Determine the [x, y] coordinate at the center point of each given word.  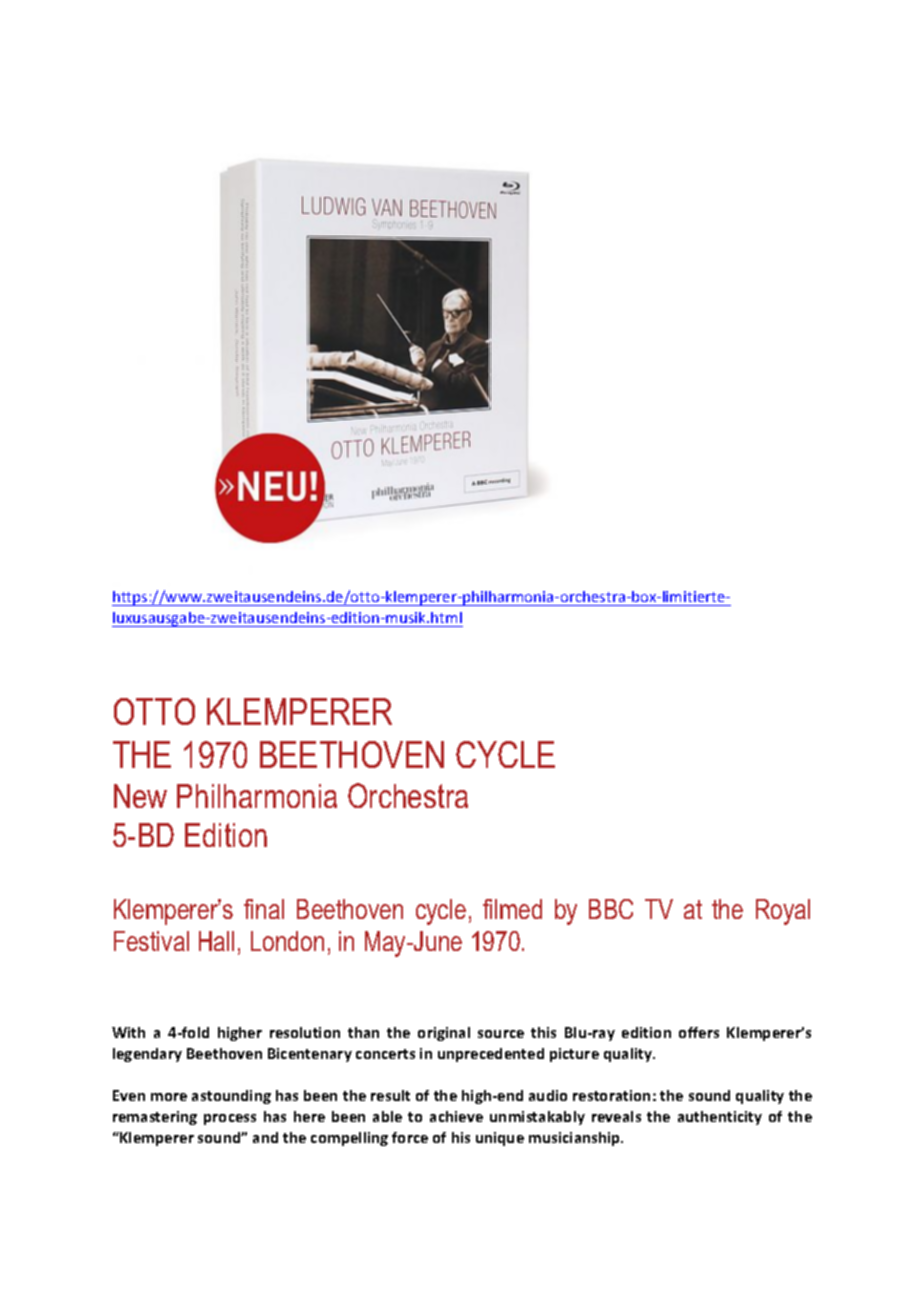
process [230, 1119]
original [444, 1034]
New [140, 796]
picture [574, 1055]
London [287, 941]
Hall [216, 941]
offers [699, 1032]
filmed [512, 909]
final [264, 909]
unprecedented [491, 1055]
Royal [783, 912]
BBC [611, 909]
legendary [147, 1055]
